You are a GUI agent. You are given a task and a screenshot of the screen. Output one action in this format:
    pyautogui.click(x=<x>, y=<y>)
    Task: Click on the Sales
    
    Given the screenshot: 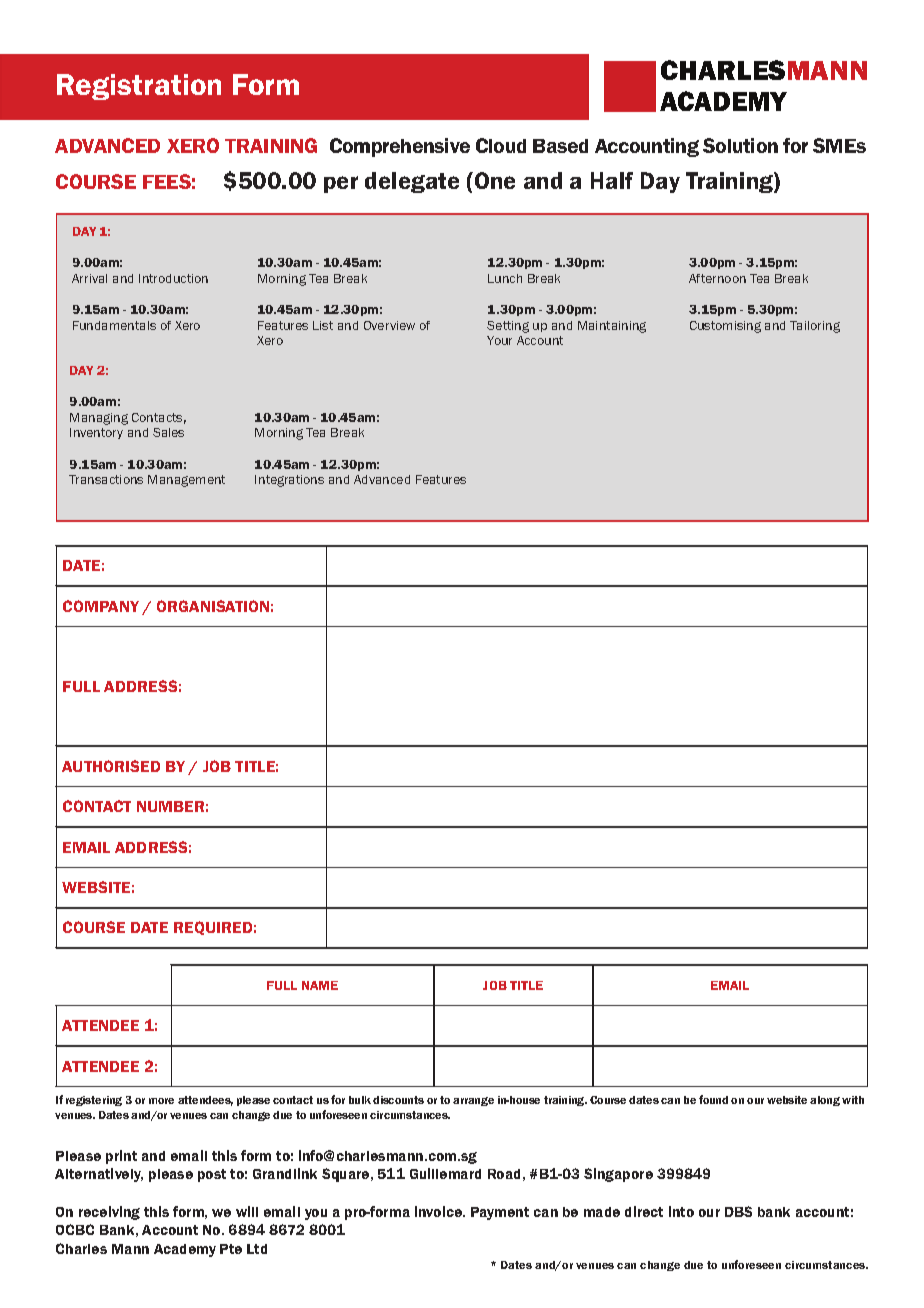 What is the action you would take?
    pyautogui.click(x=168, y=432)
